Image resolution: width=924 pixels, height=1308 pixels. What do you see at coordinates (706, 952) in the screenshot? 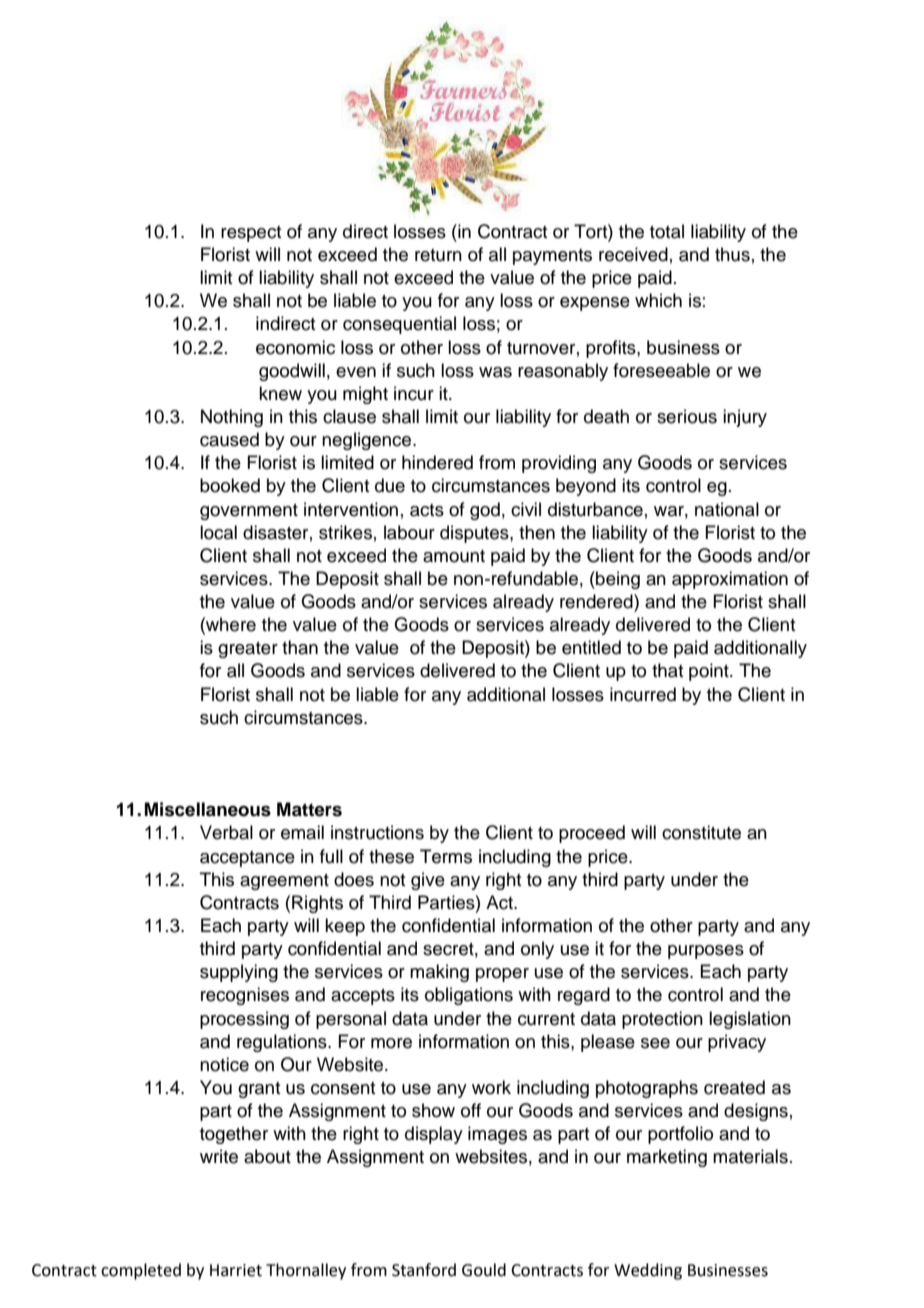
I see `purposes` at bounding box center [706, 952].
